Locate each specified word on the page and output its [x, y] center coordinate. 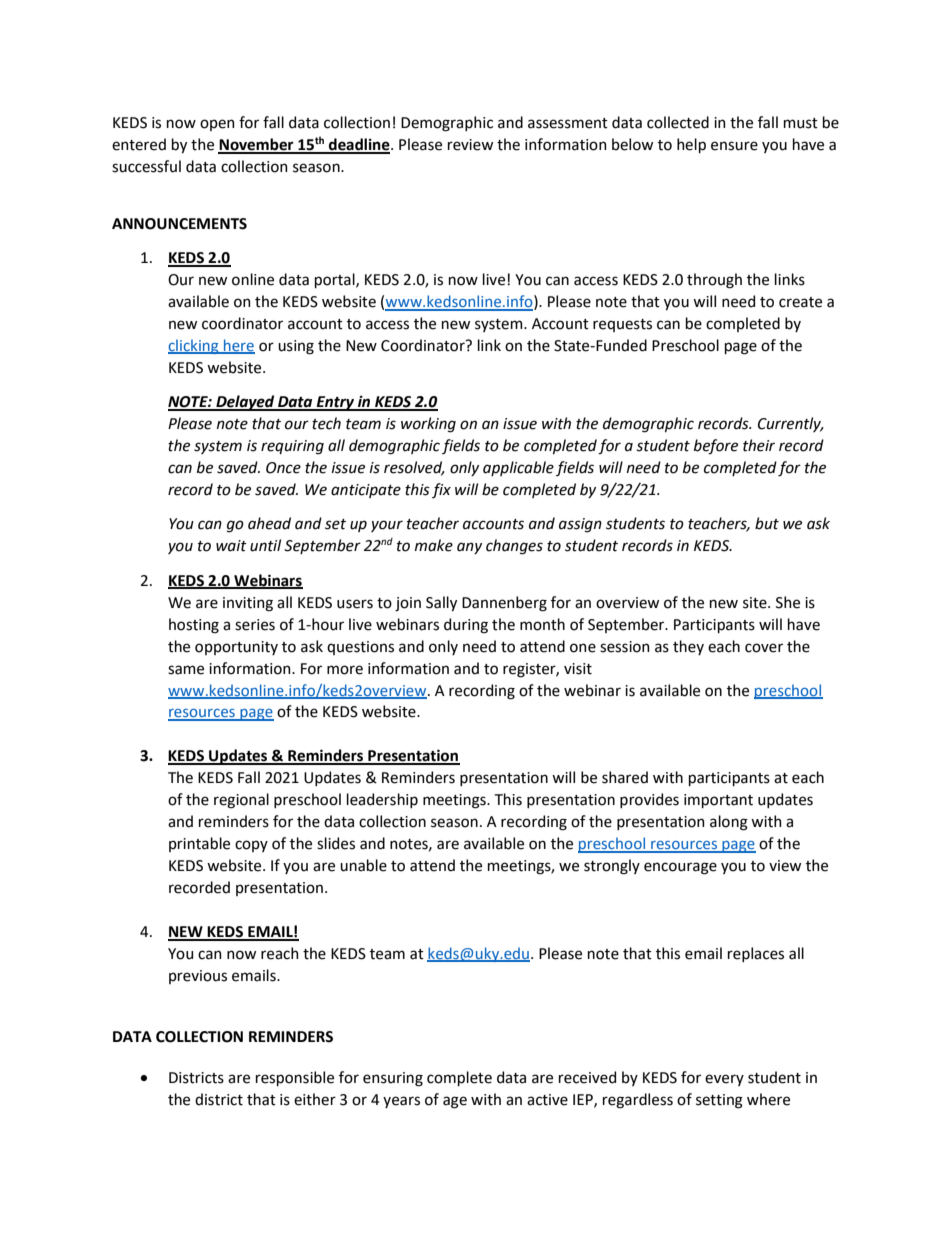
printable [199, 844]
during [466, 626]
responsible [295, 1078]
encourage [680, 868]
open [217, 125]
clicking [194, 346]
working [428, 425]
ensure [734, 146]
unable [363, 865]
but [767, 523]
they [688, 647]
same [186, 670]
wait [231, 546]
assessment [568, 123]
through [714, 281]
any [469, 548]
